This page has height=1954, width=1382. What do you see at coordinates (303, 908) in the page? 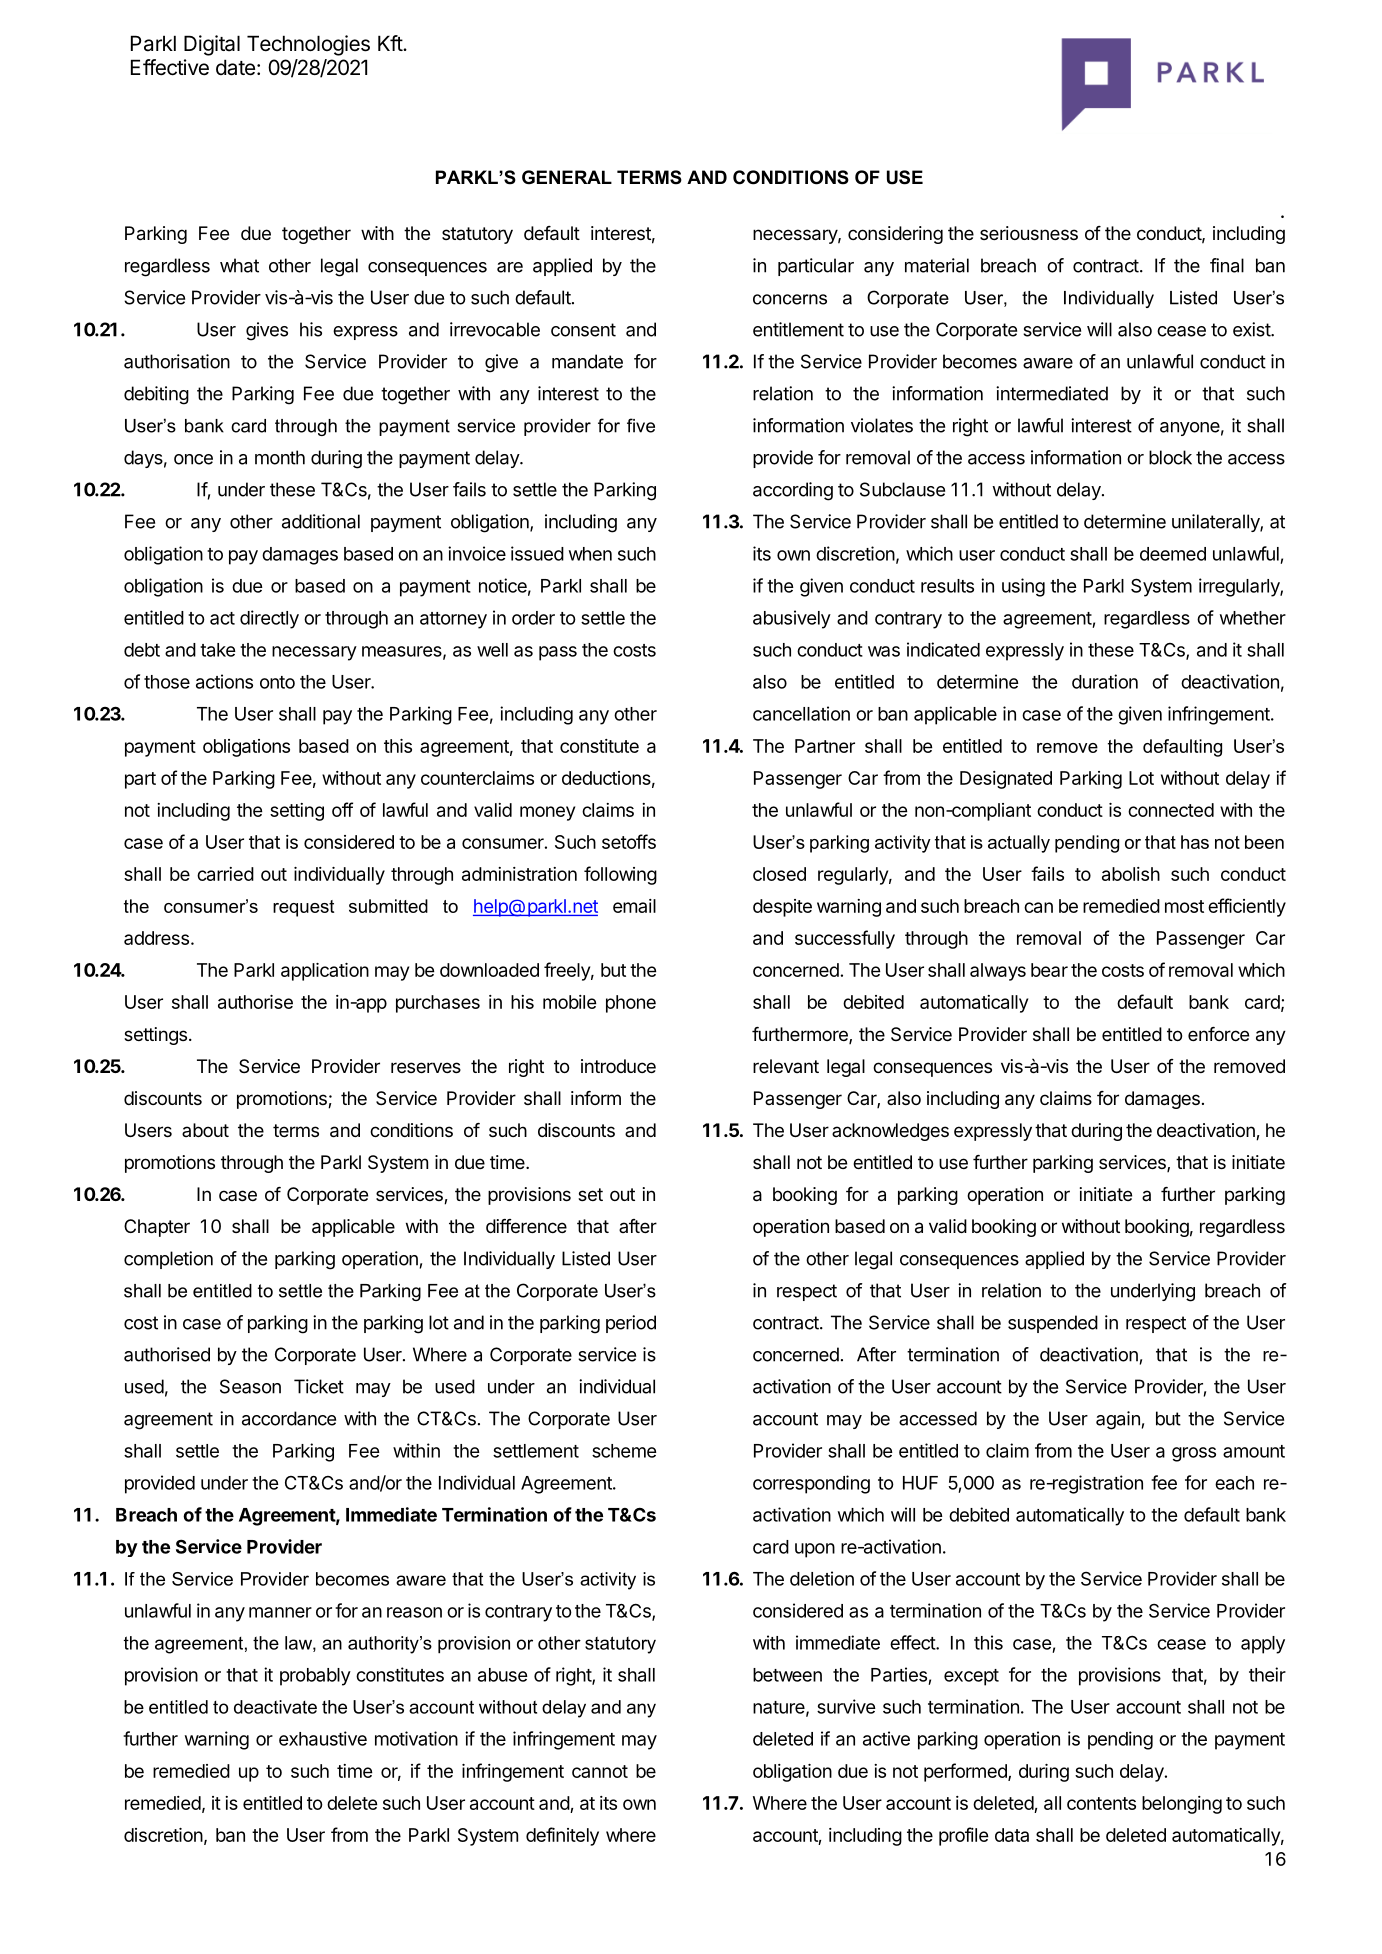
I see `request` at bounding box center [303, 908].
